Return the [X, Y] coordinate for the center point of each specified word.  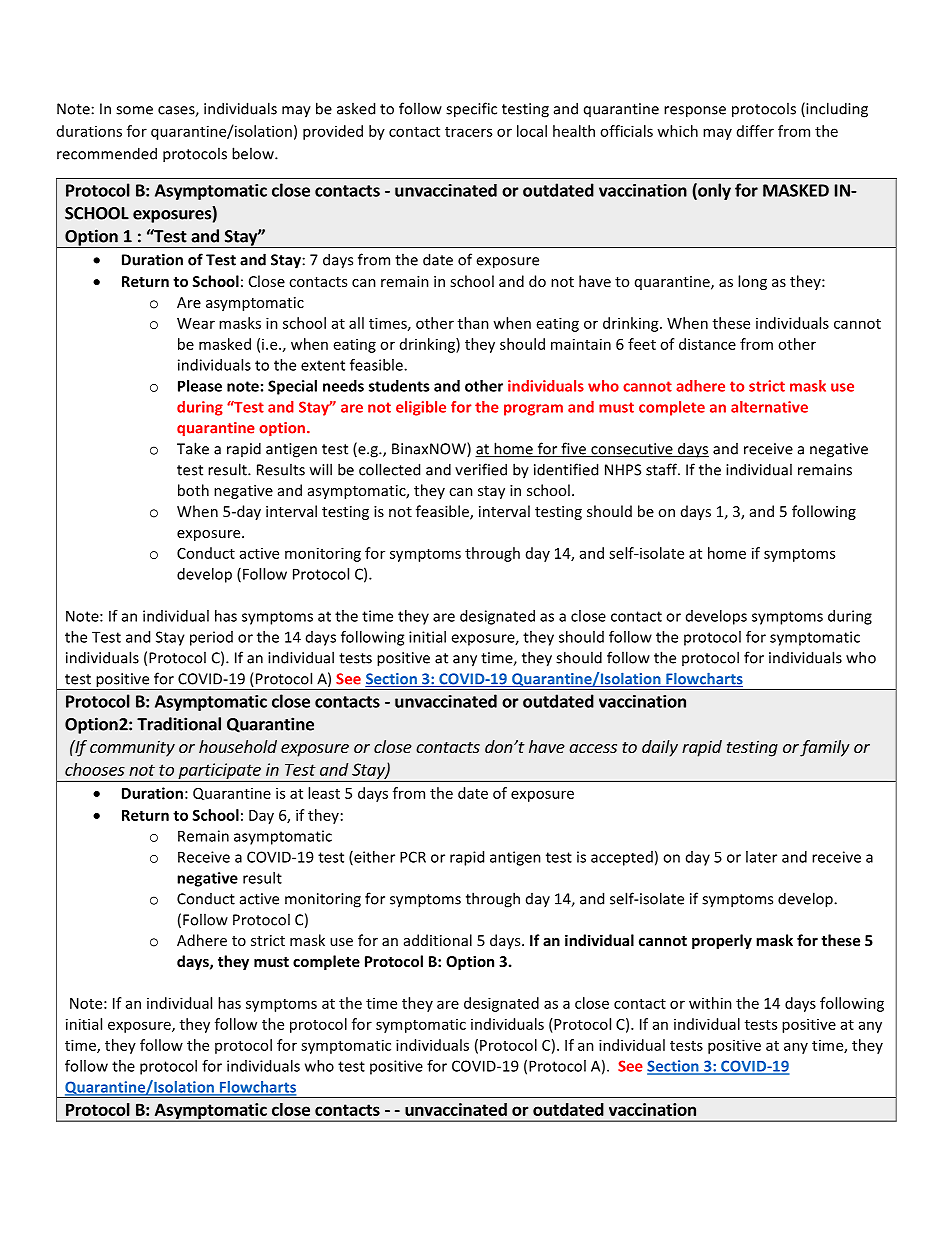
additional [438, 940]
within [710, 1003]
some [134, 110]
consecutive [632, 450]
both [193, 490]
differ [755, 131]
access [593, 748]
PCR [413, 857]
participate [219, 772]
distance [707, 344]
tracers [468, 132]
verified [481, 469]
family [825, 748]
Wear [196, 323]
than [473, 323]
